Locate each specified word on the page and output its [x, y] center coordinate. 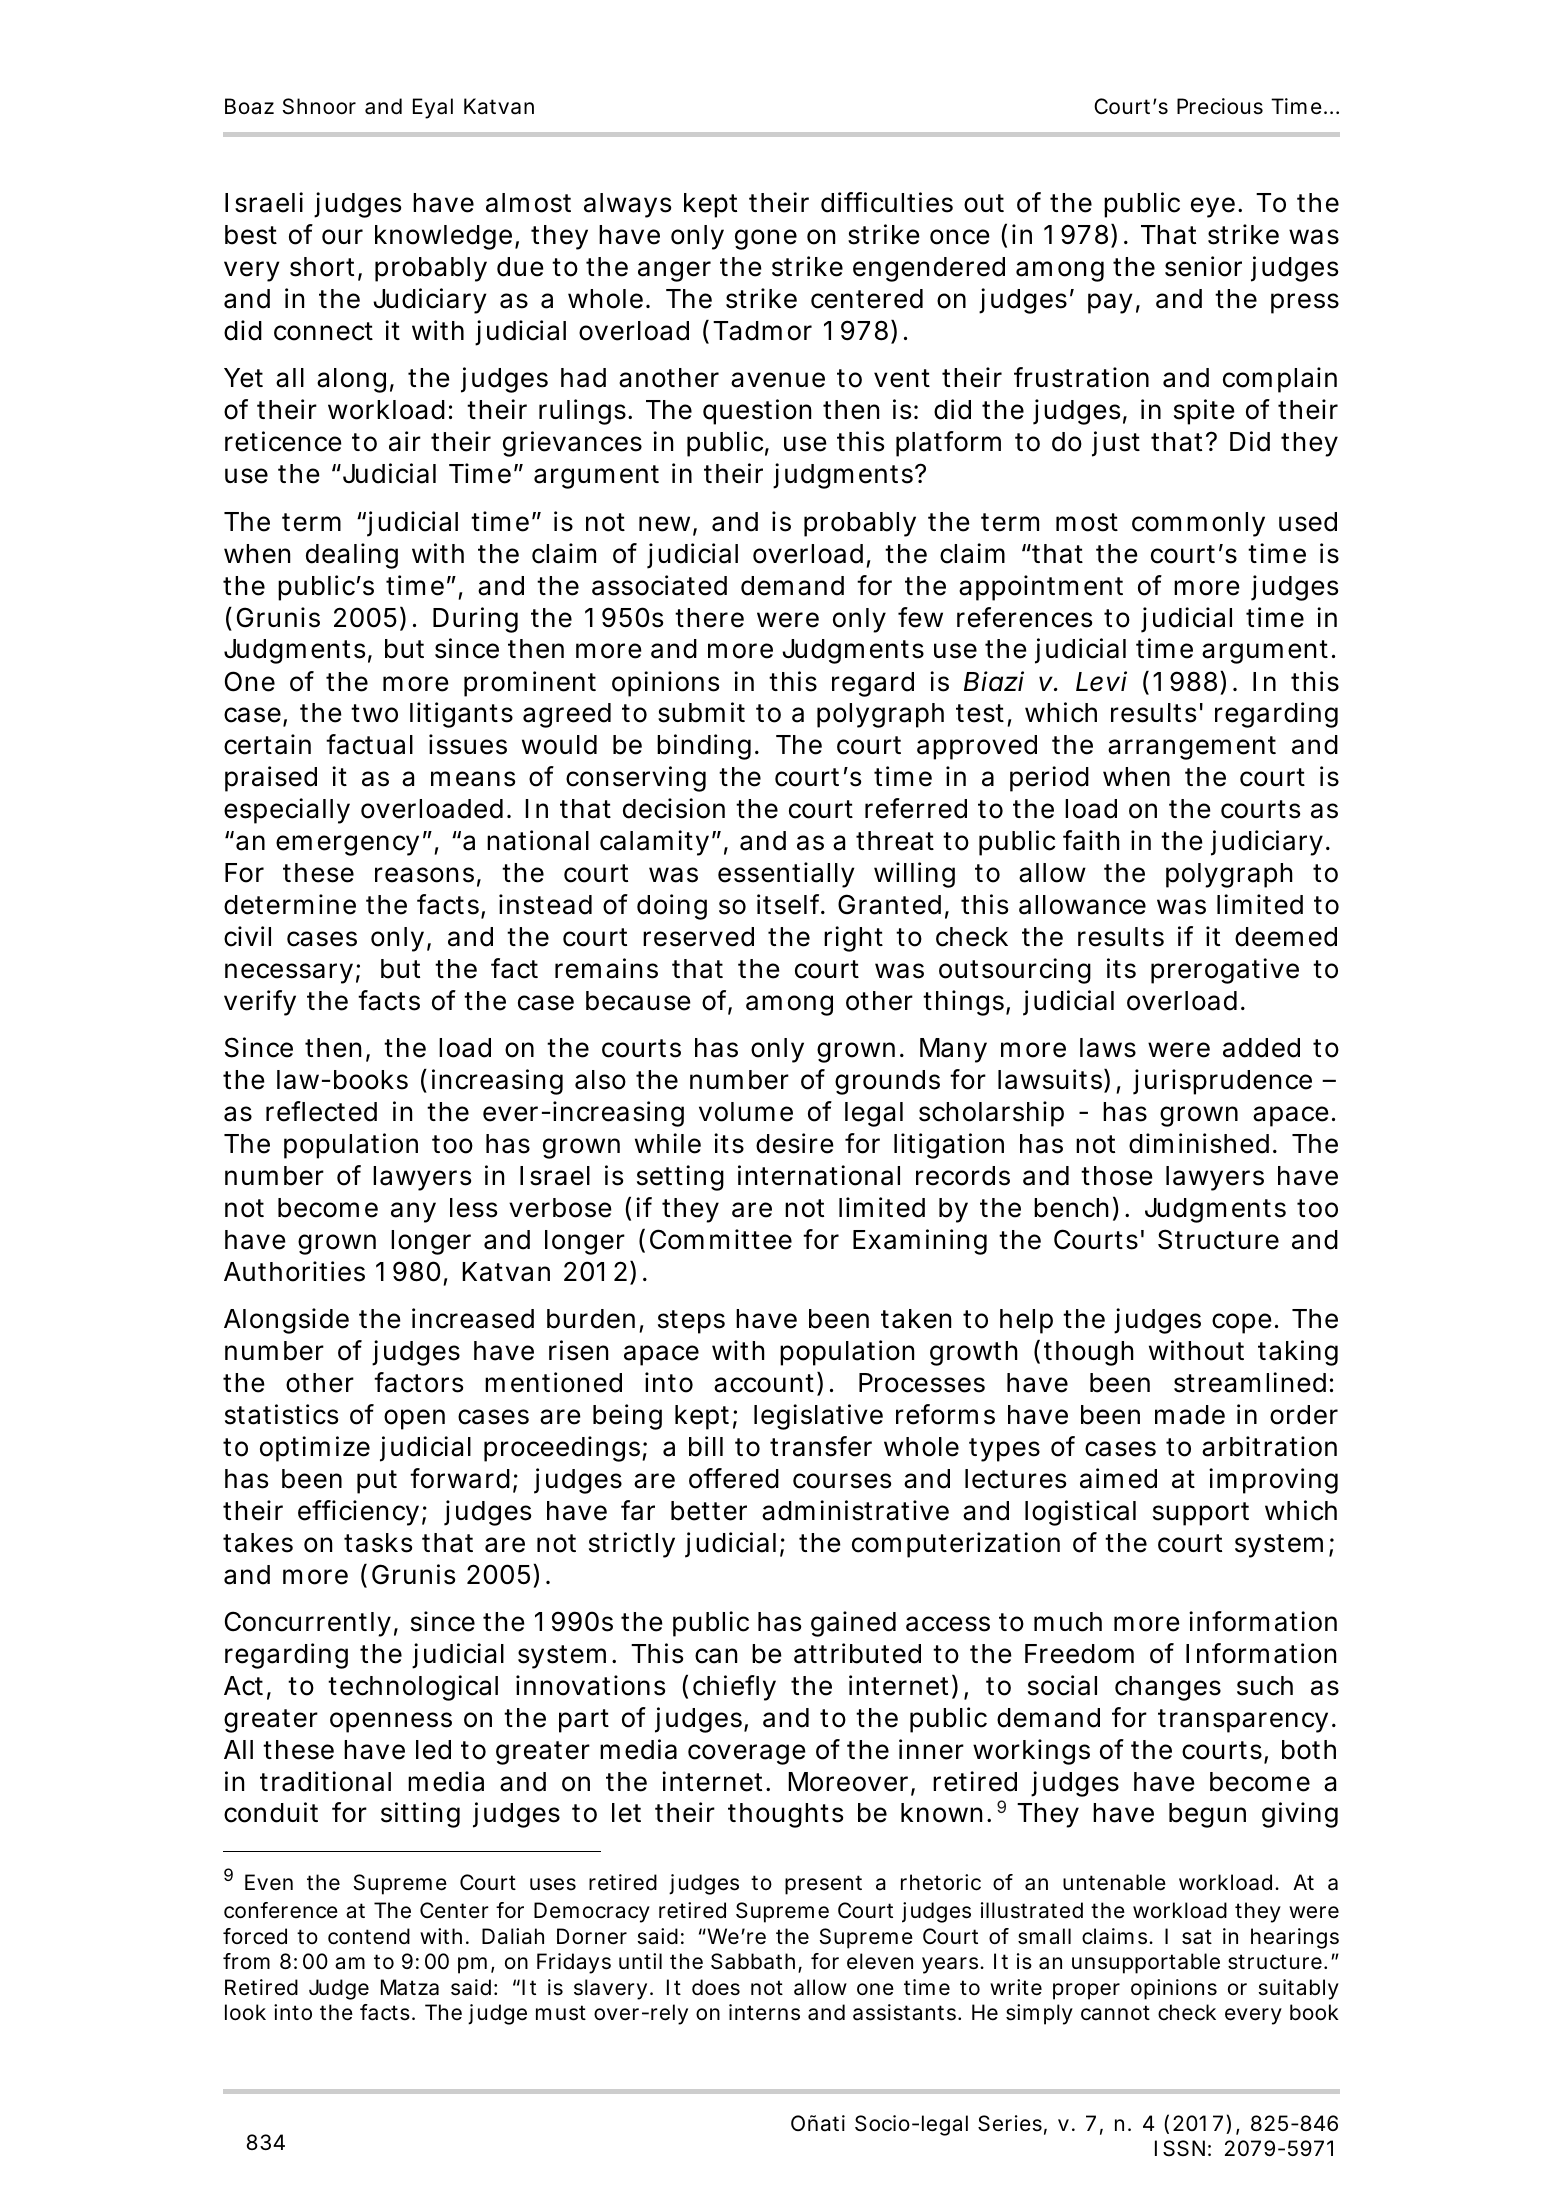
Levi [1101, 681]
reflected [321, 1111]
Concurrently [308, 1624]
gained [853, 1624]
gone [766, 239]
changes [1168, 1688]
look [245, 2012]
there [709, 618]
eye [1213, 207]
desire [795, 1143]
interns [764, 2012]
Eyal [433, 108]
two [374, 713]
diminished [1199, 1143]
